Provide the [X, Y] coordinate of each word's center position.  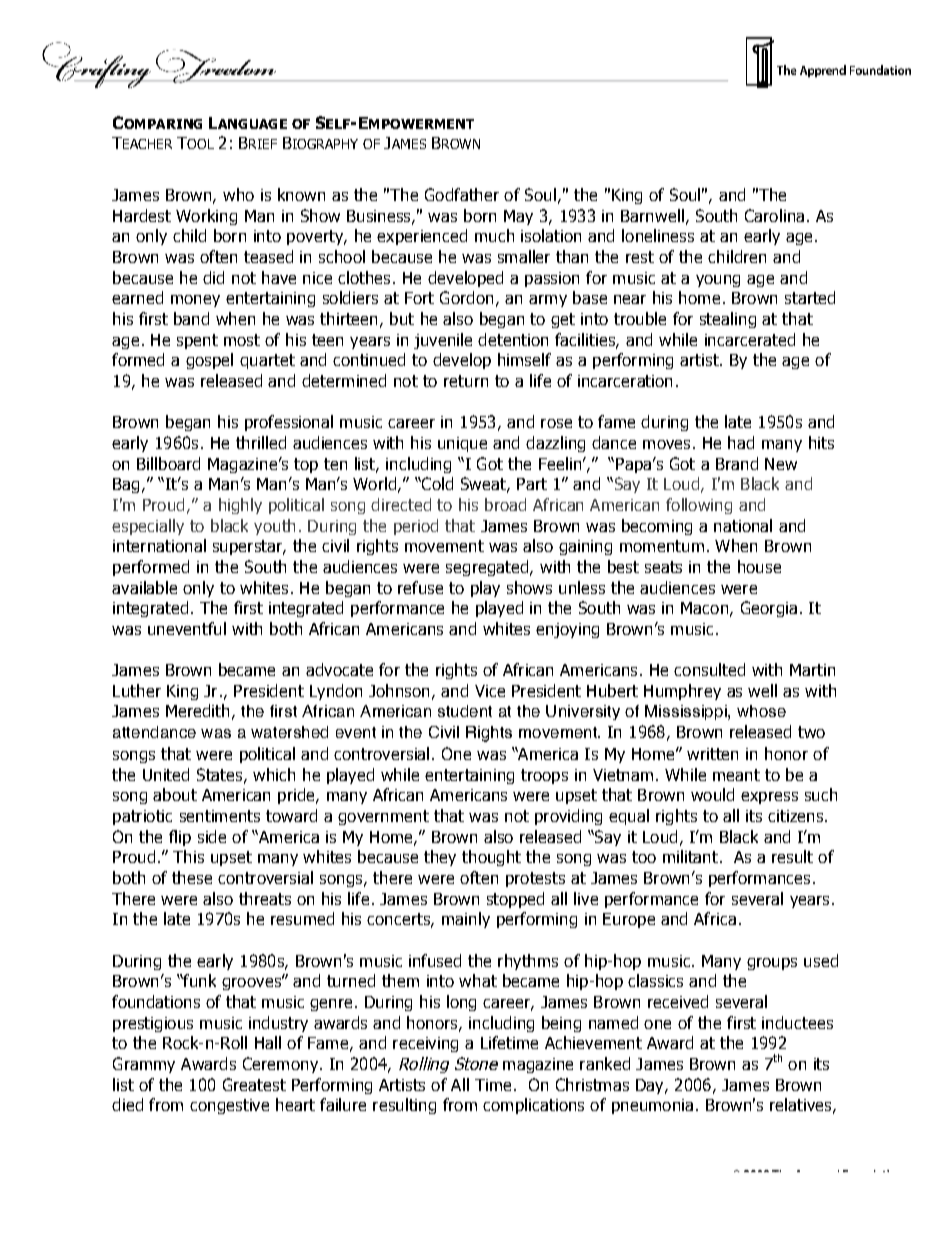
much [494, 235]
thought [491, 858]
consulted [709, 669]
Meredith [197, 710]
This [188, 856]
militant [690, 856]
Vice [490, 691]
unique [462, 444]
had [741, 442]
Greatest [254, 1084]
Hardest [142, 215]
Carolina [774, 215]
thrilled [261, 442]
